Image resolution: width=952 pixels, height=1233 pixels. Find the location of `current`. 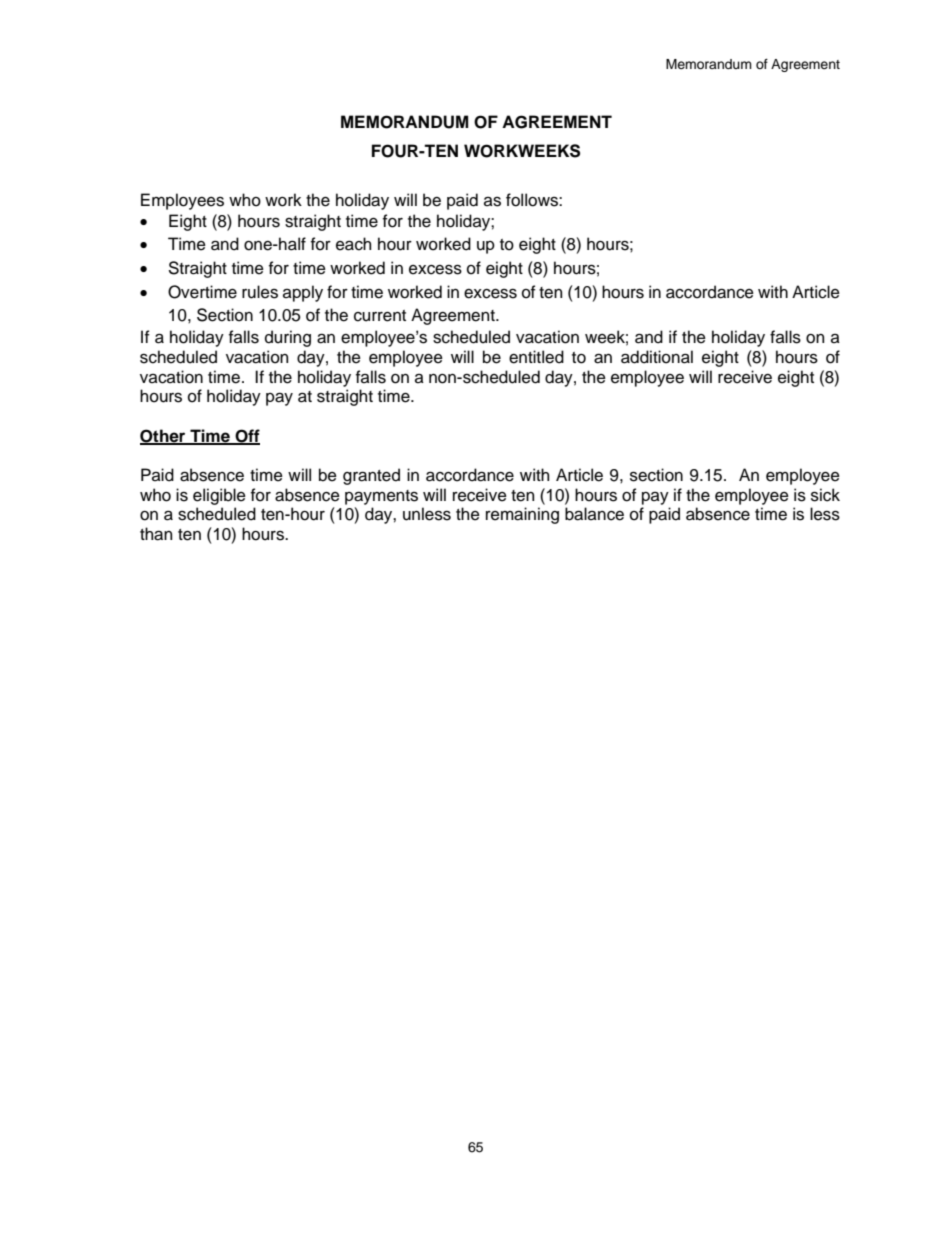

current is located at coordinates (380, 316).
